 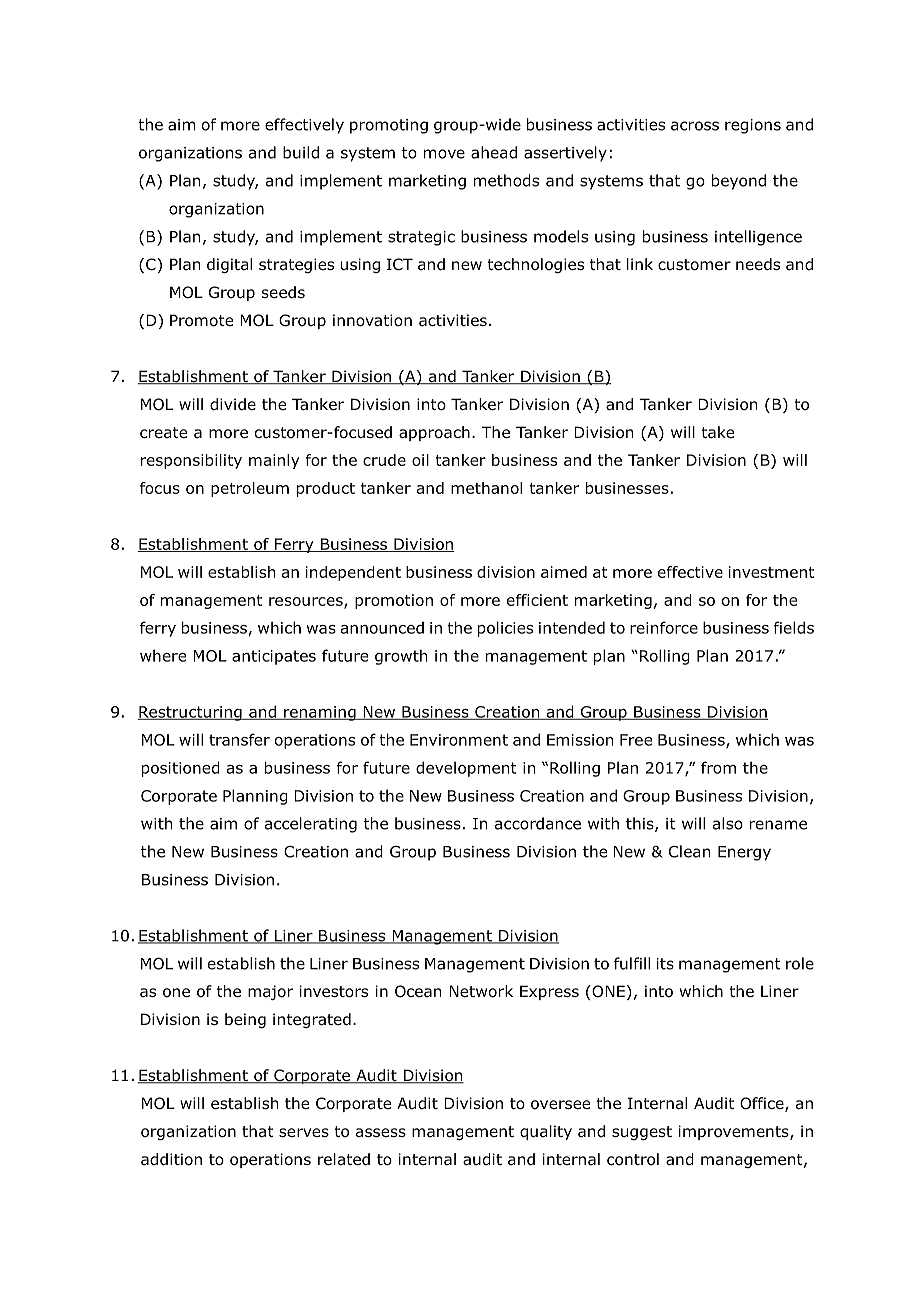 I want to click on take, so click(x=717, y=432).
